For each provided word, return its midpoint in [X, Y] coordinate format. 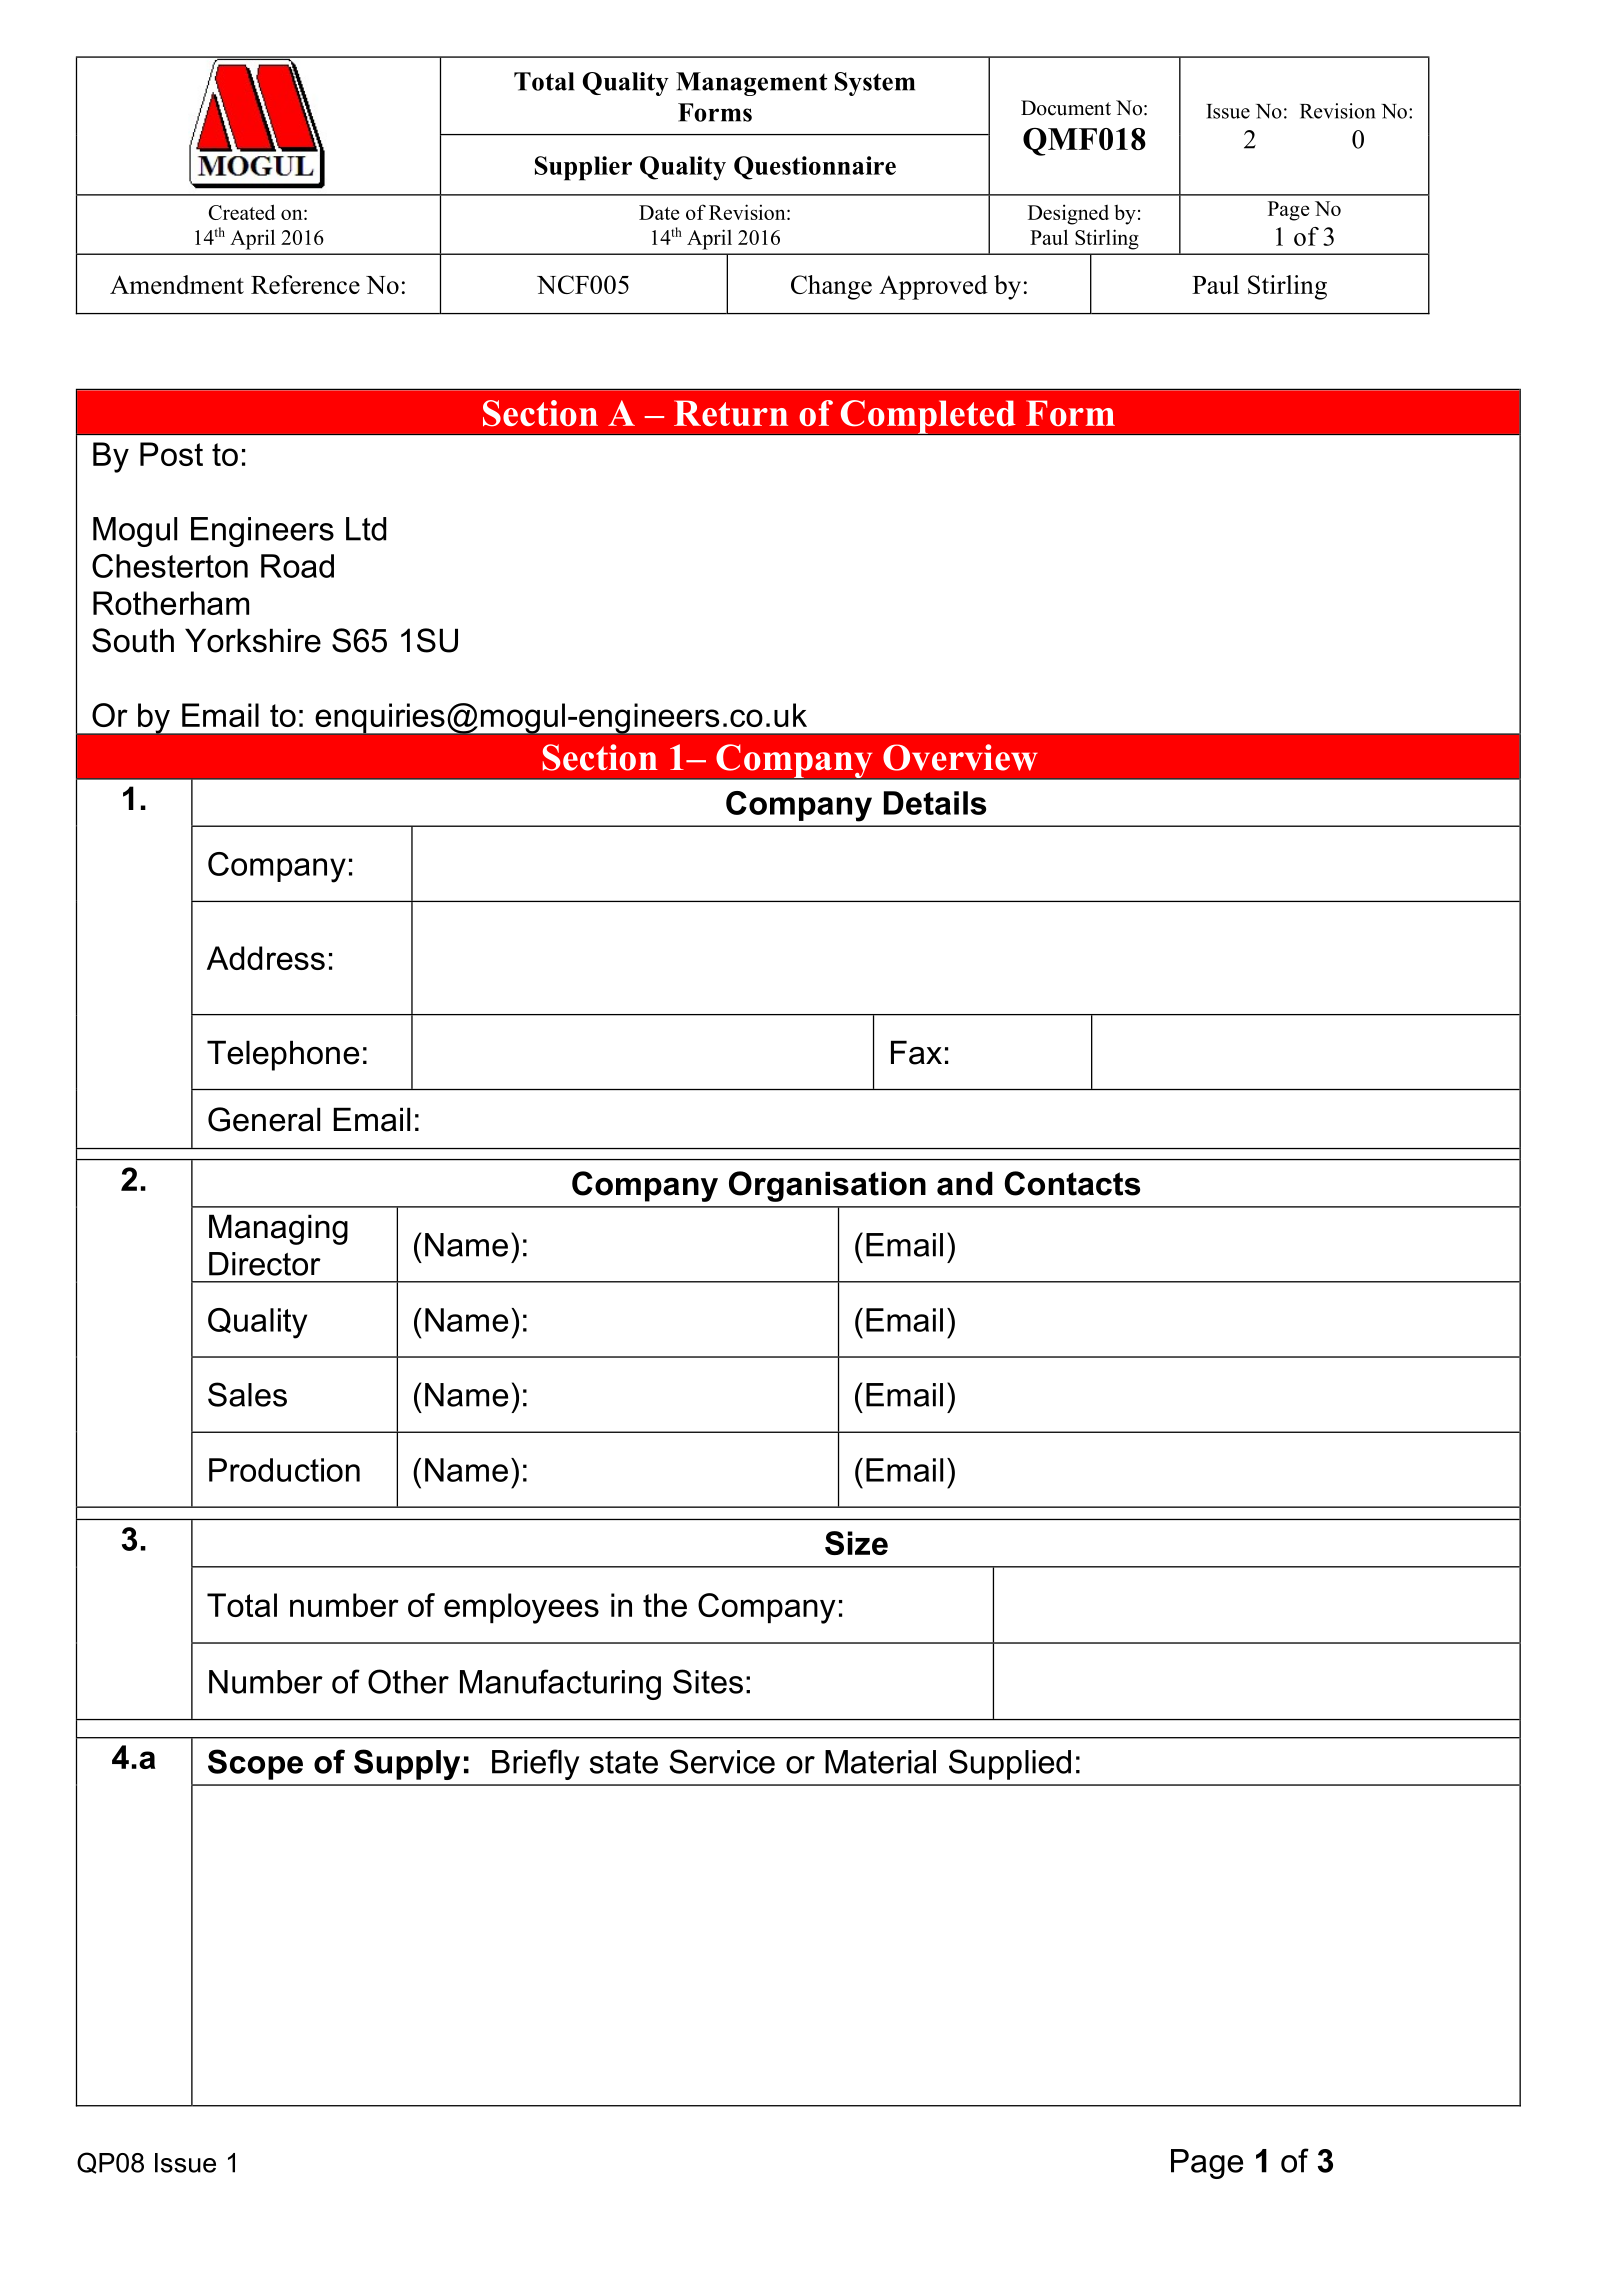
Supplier [583, 168]
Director [265, 1264]
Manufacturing [560, 1684]
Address [266, 958]
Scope [255, 1764]
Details [935, 803]
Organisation [827, 1186]
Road [297, 566]
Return [731, 413]
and [965, 1183]
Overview [960, 757]
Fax [916, 1052]
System [875, 84]
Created [242, 212]
